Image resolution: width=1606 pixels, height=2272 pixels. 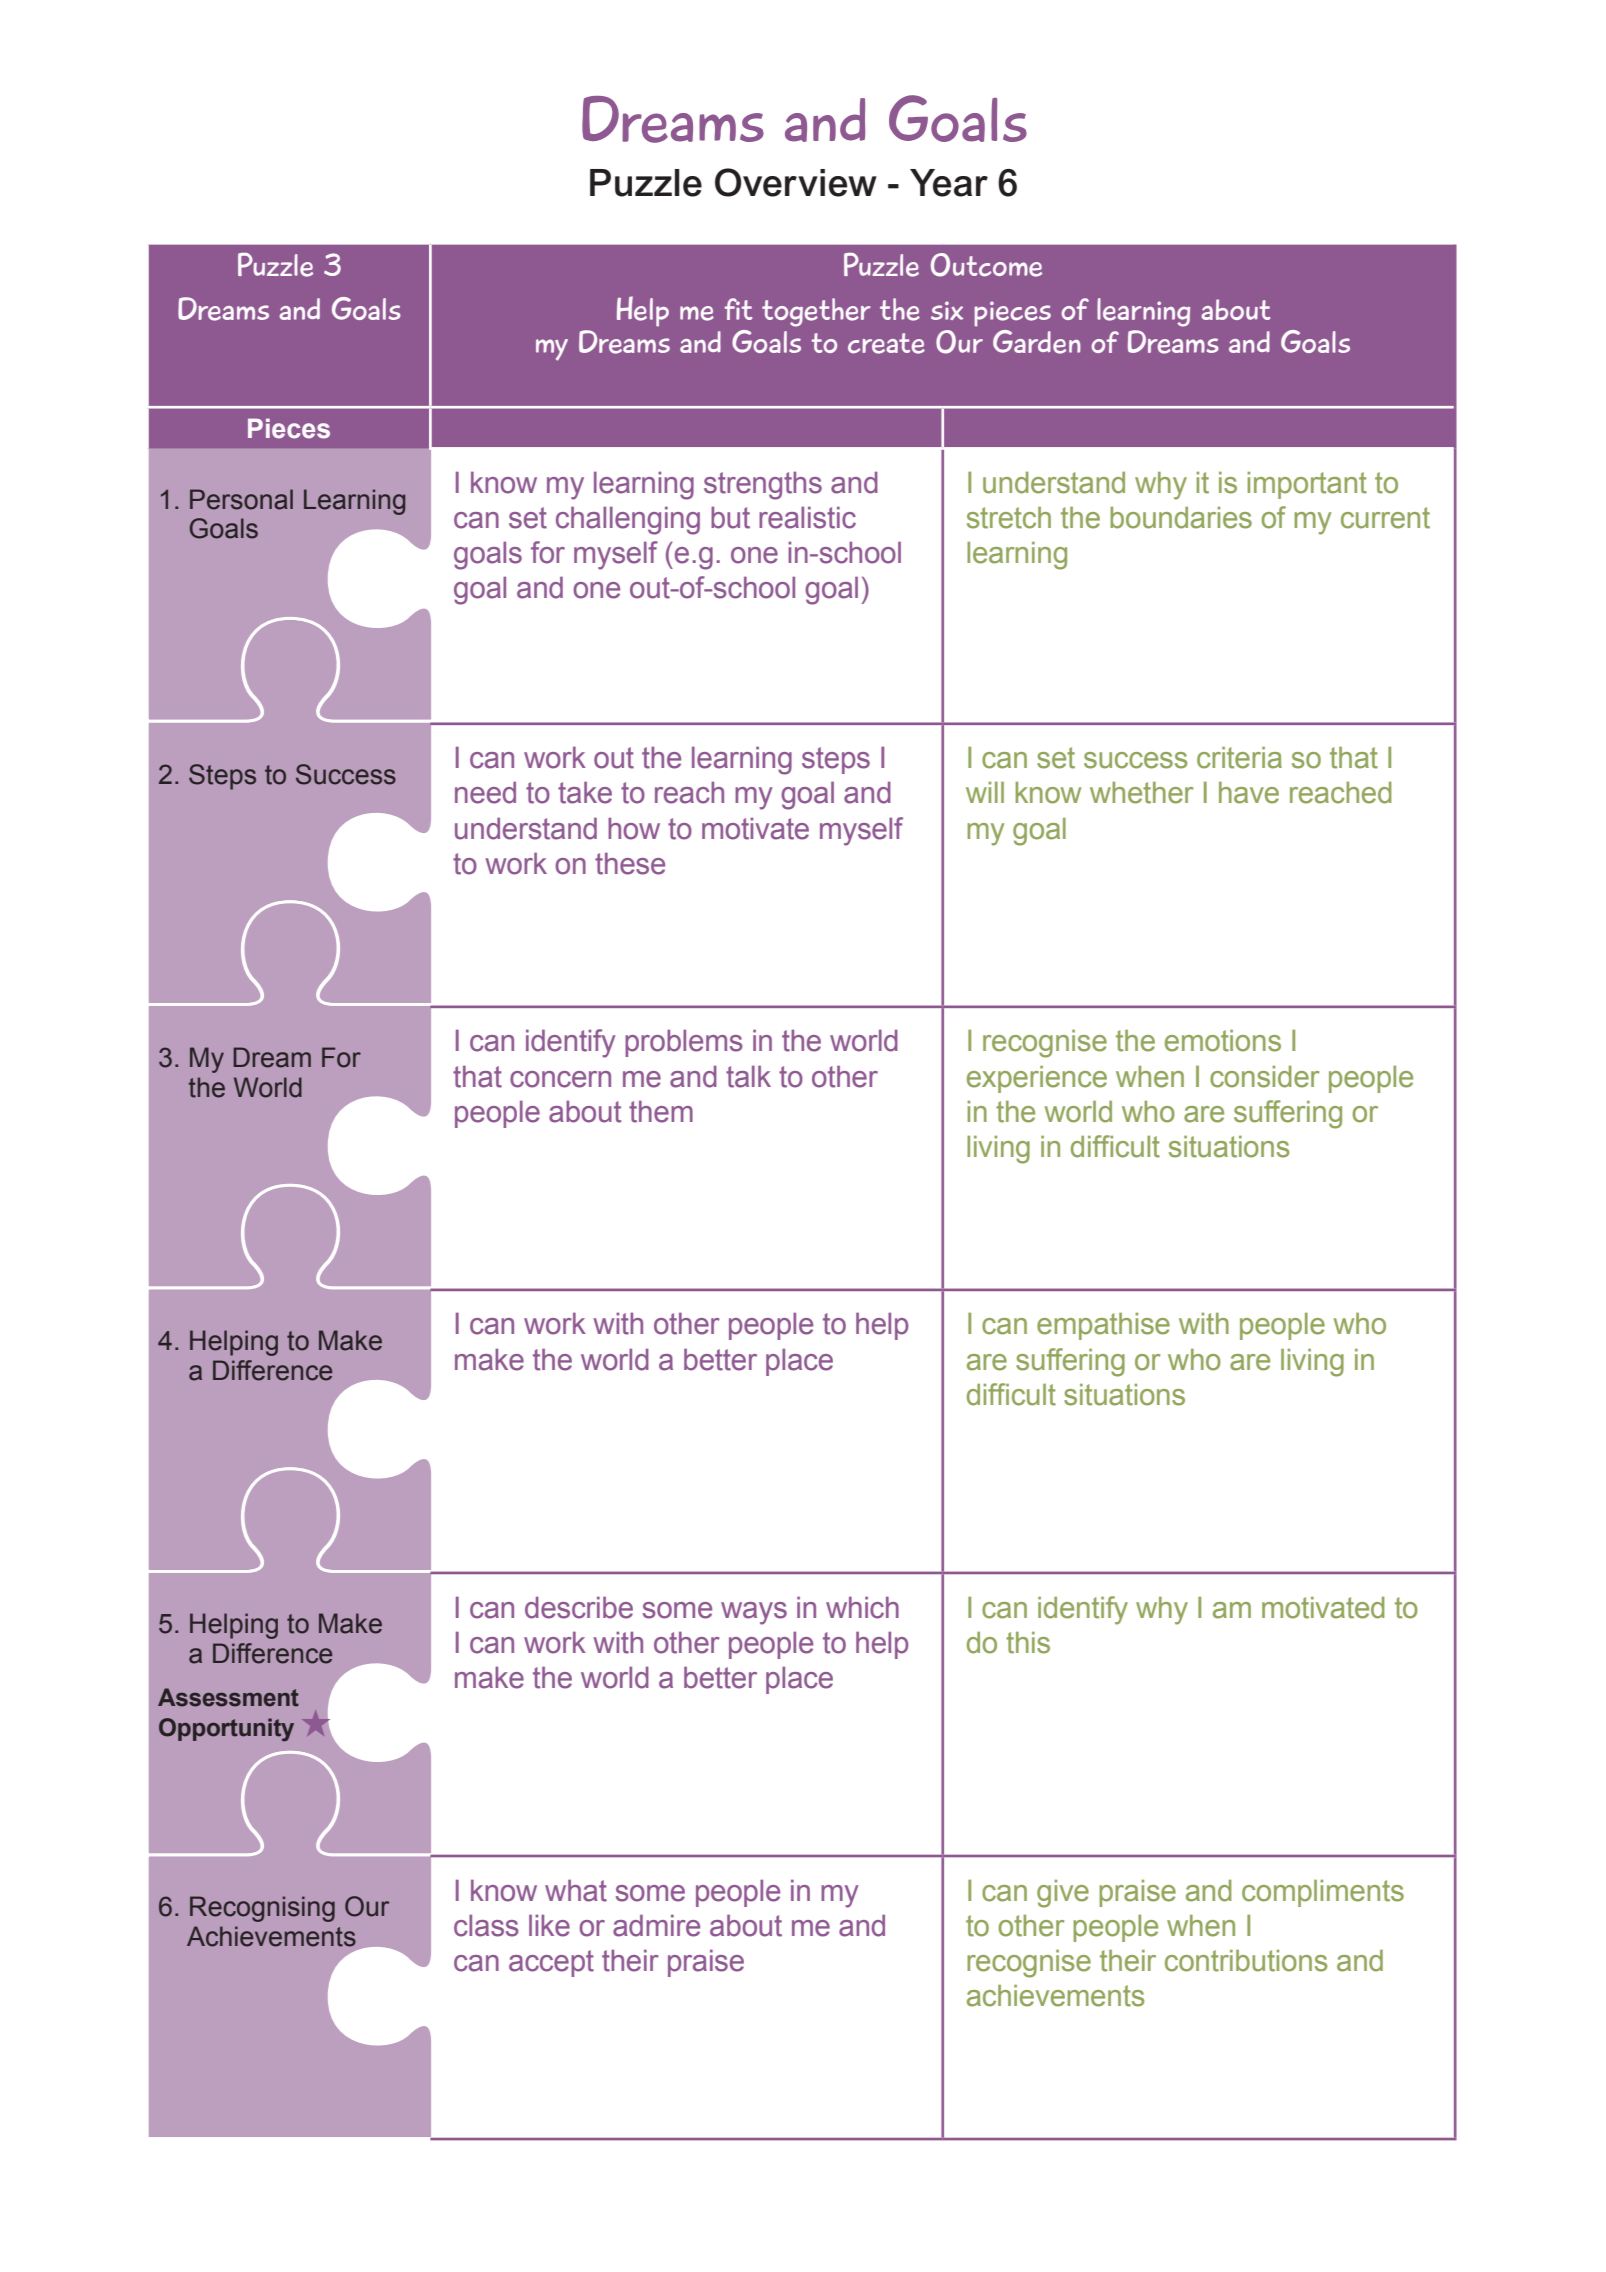 What do you see at coordinates (1264, 1077) in the screenshot?
I see `consider` at bounding box center [1264, 1077].
